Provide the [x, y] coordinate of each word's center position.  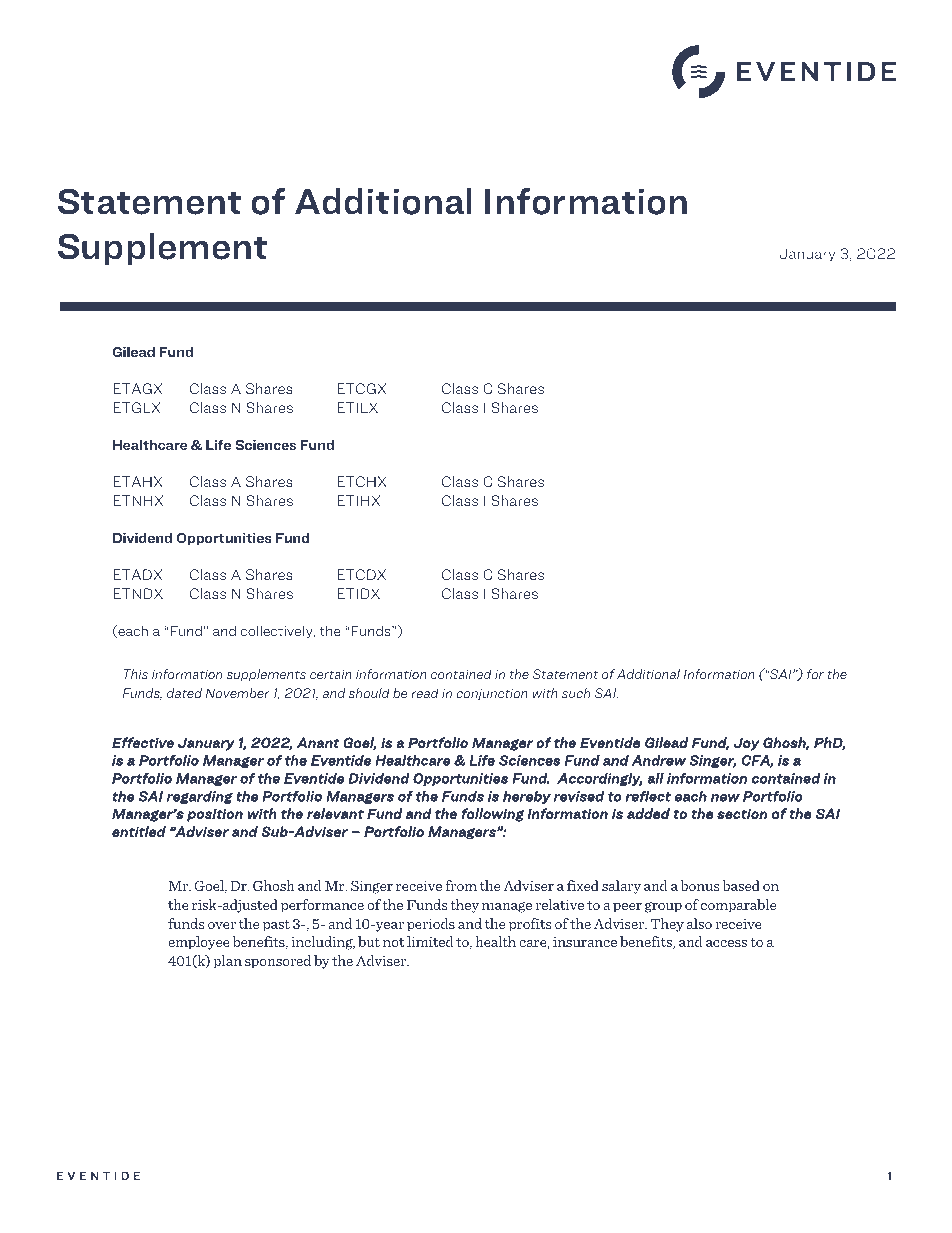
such [576, 693]
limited [430, 941]
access [726, 943]
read [425, 693]
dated [184, 693]
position [215, 815]
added [648, 813]
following [493, 815]
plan [227, 962]
